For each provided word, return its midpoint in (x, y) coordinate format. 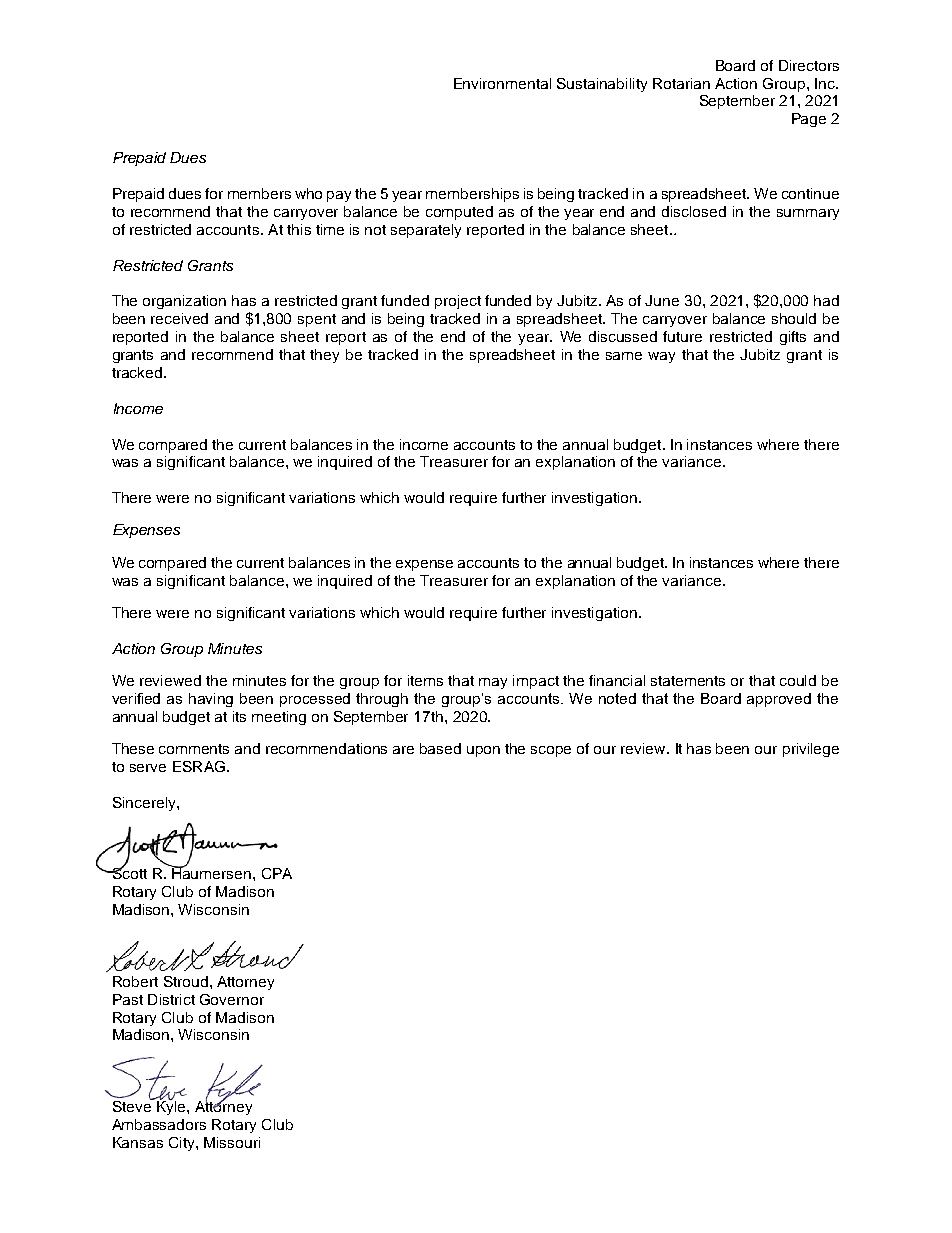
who (308, 193)
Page (809, 120)
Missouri (232, 1142)
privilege (811, 750)
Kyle (171, 1106)
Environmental (502, 83)
